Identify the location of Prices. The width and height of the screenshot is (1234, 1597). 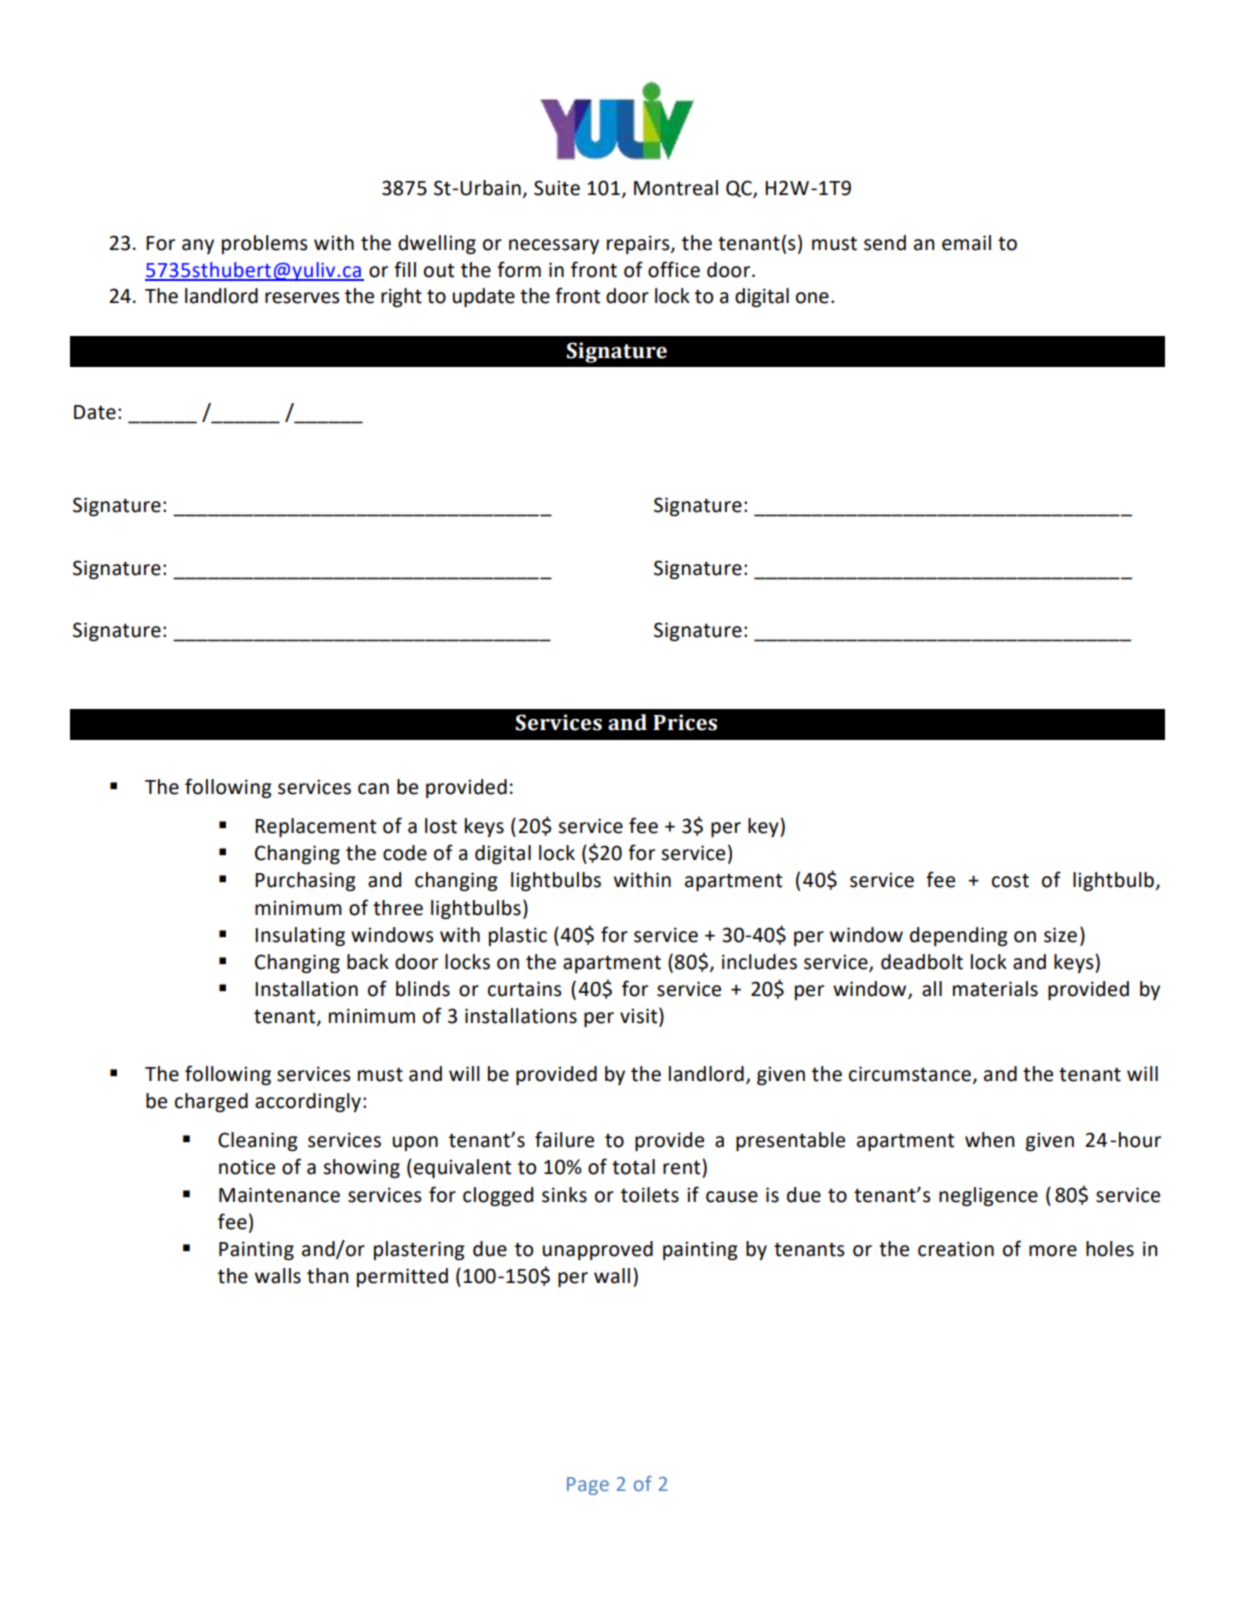
(685, 722).
